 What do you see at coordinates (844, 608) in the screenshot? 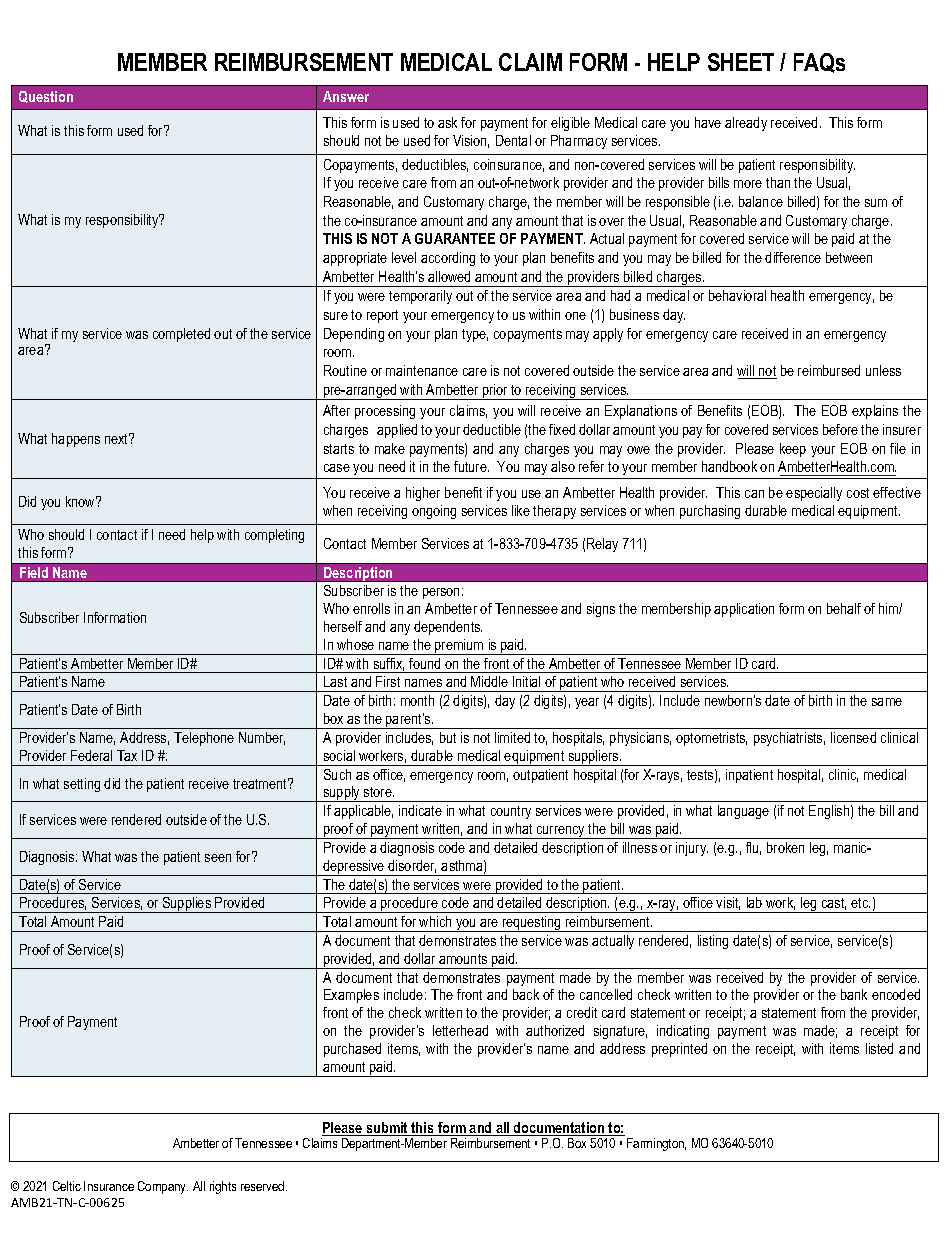
I see `behalf` at bounding box center [844, 608].
